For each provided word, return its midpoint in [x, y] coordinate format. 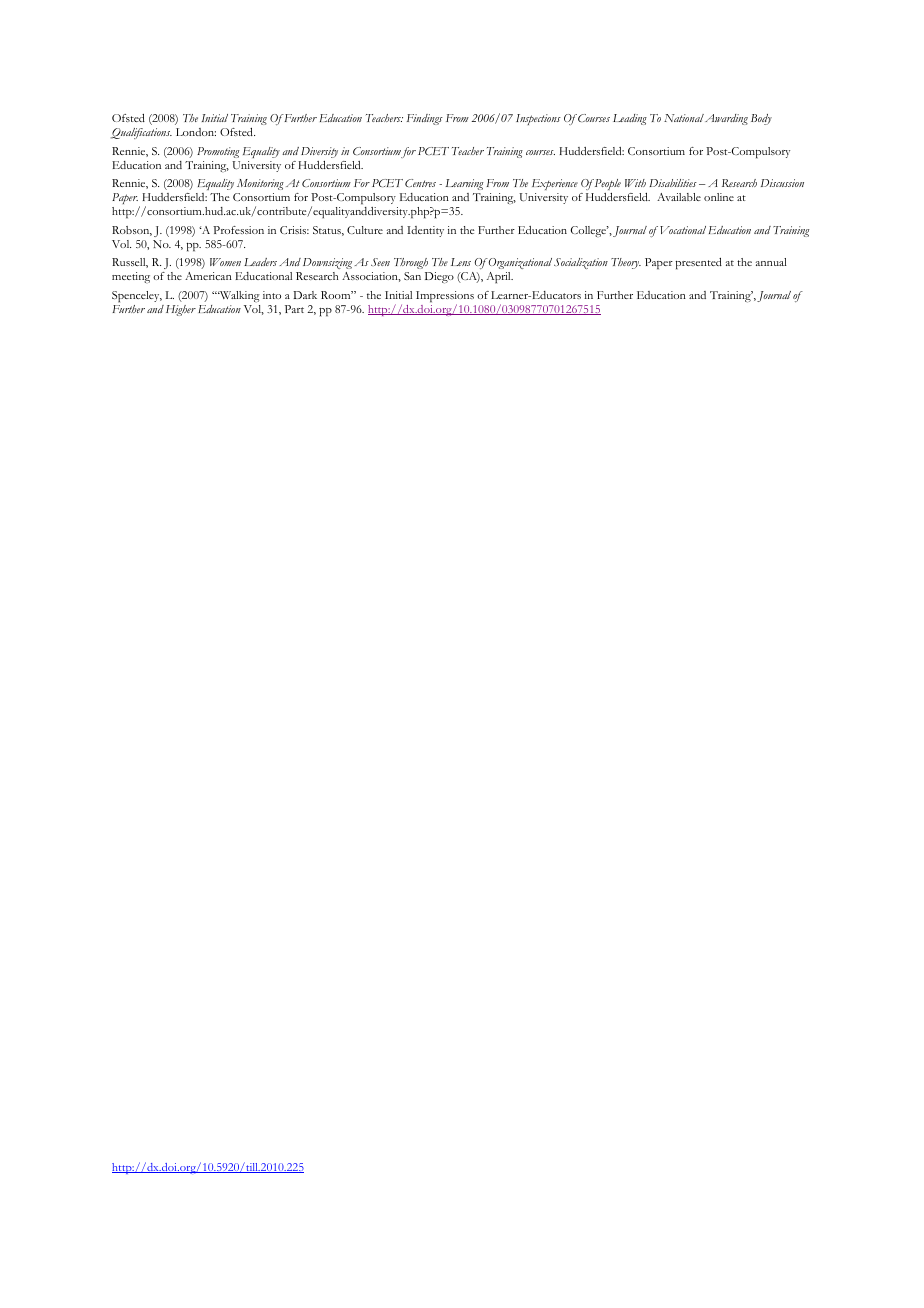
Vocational [683, 230]
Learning [464, 184]
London [196, 132]
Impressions [445, 298]
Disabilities [673, 183]
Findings [425, 119]
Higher [181, 310]
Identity [425, 231]
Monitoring [260, 184]
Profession [238, 230]
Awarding [726, 119]
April [500, 278]
